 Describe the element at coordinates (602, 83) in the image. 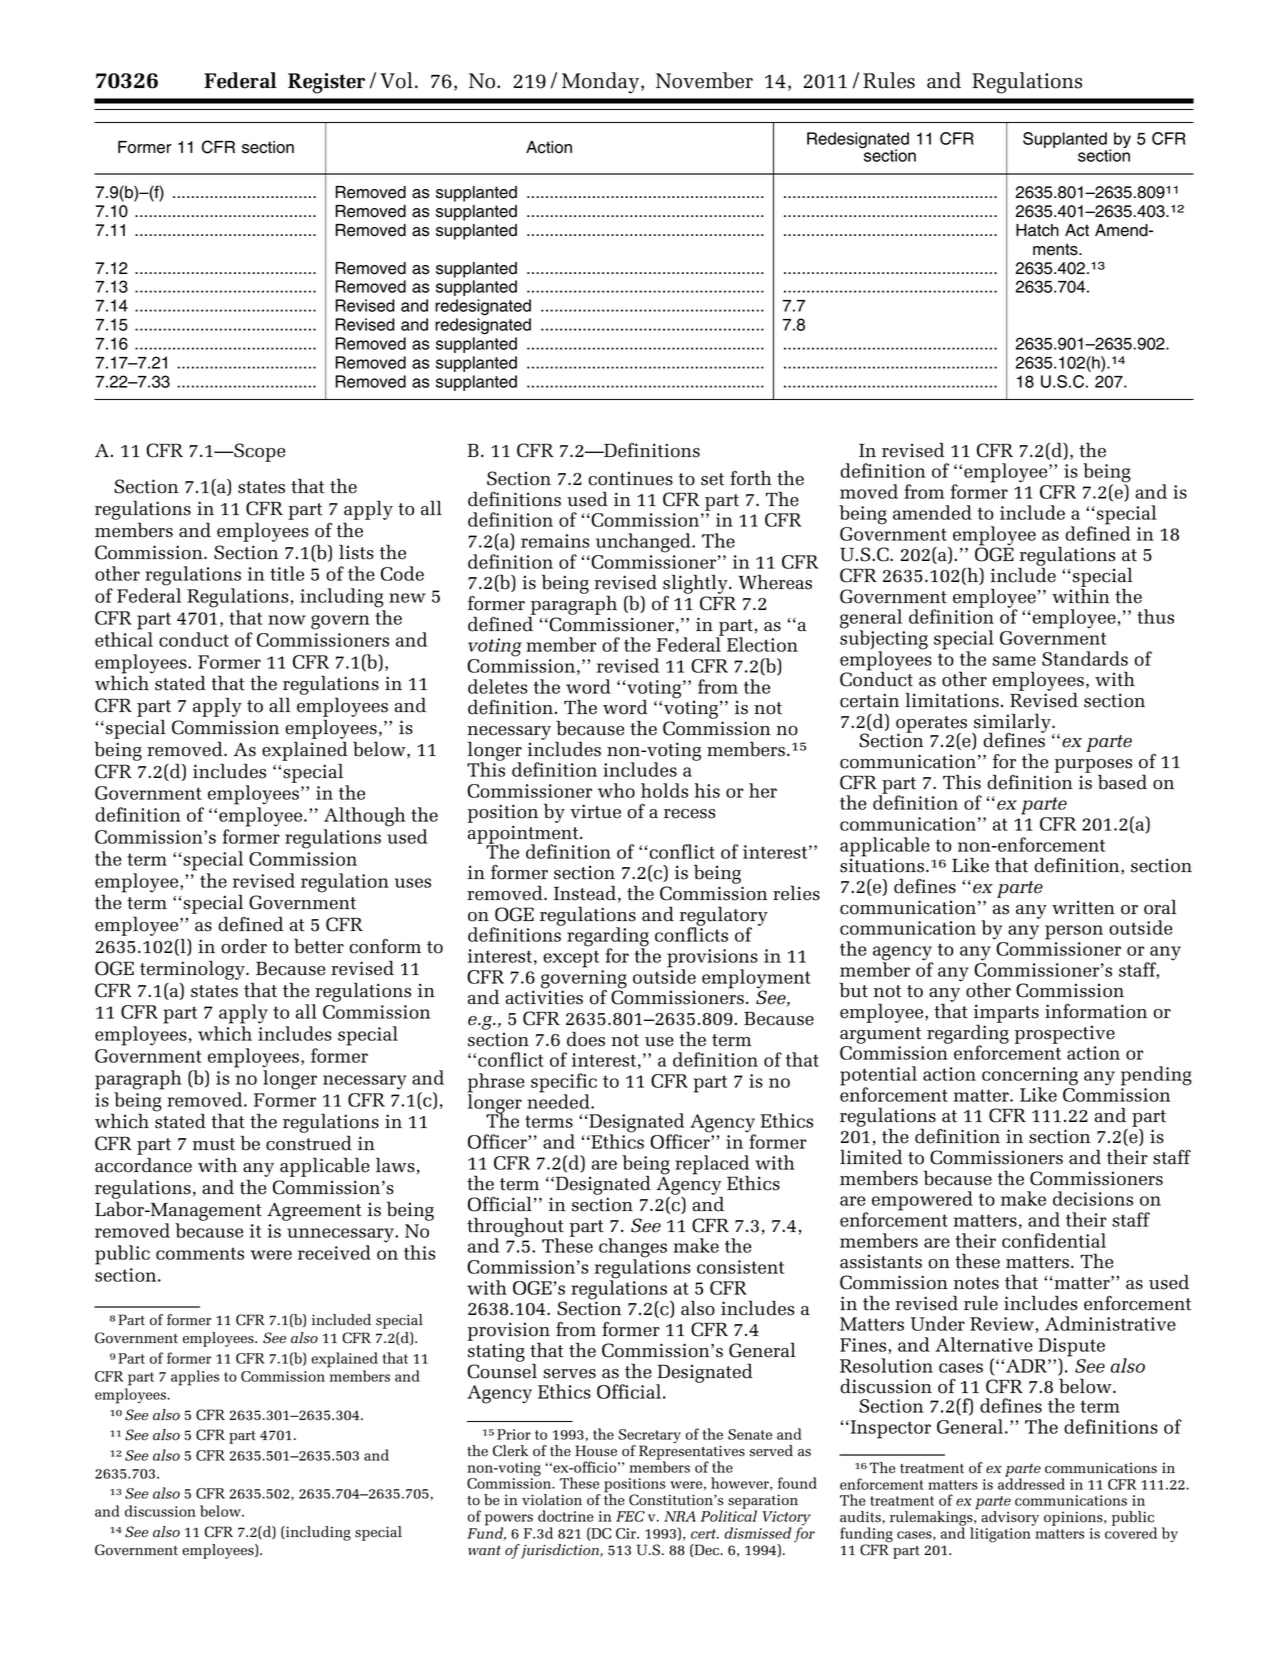

I see `Monday` at that location.
